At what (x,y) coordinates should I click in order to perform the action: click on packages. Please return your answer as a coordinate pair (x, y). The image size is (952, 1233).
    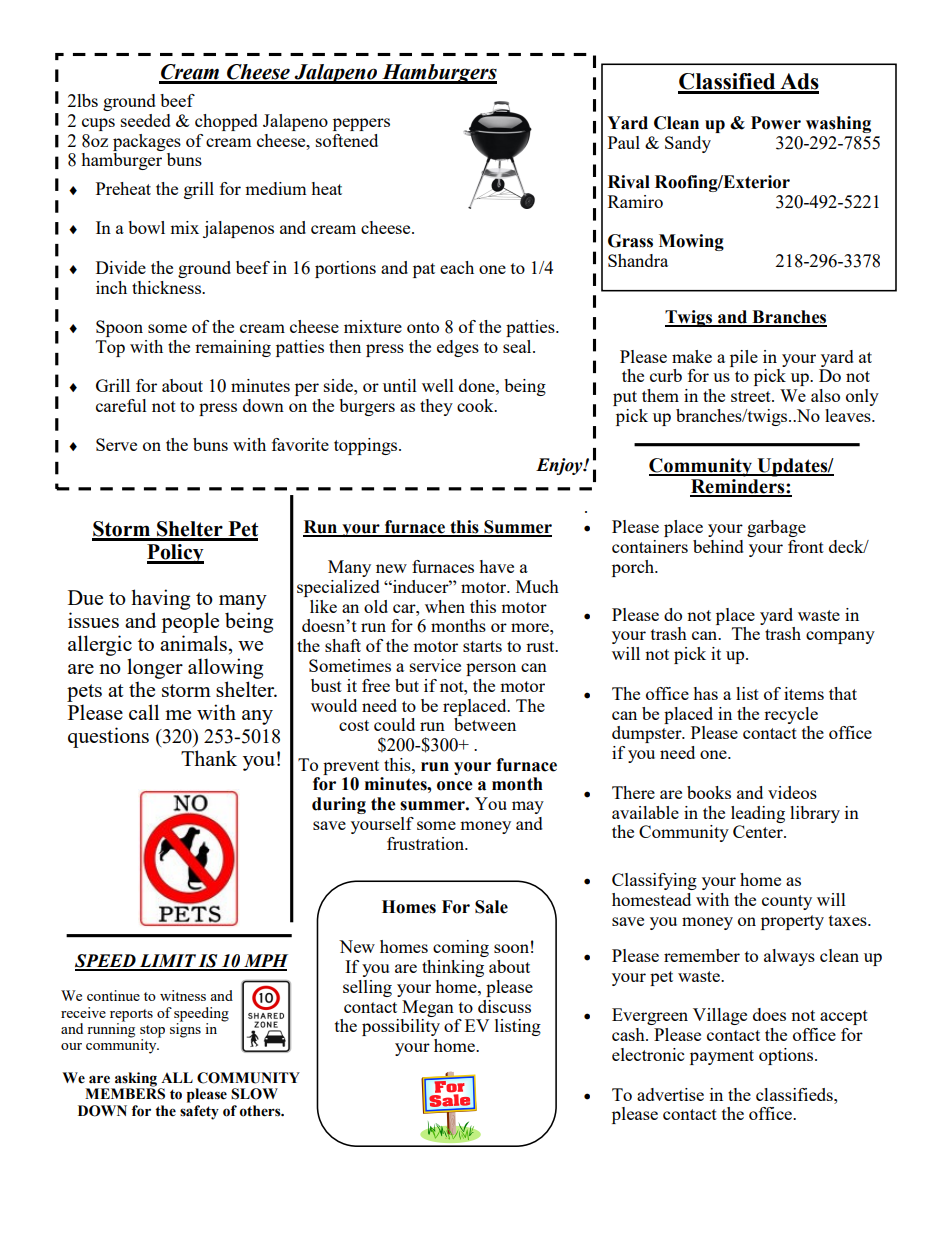
    Looking at the image, I should click on (147, 142).
